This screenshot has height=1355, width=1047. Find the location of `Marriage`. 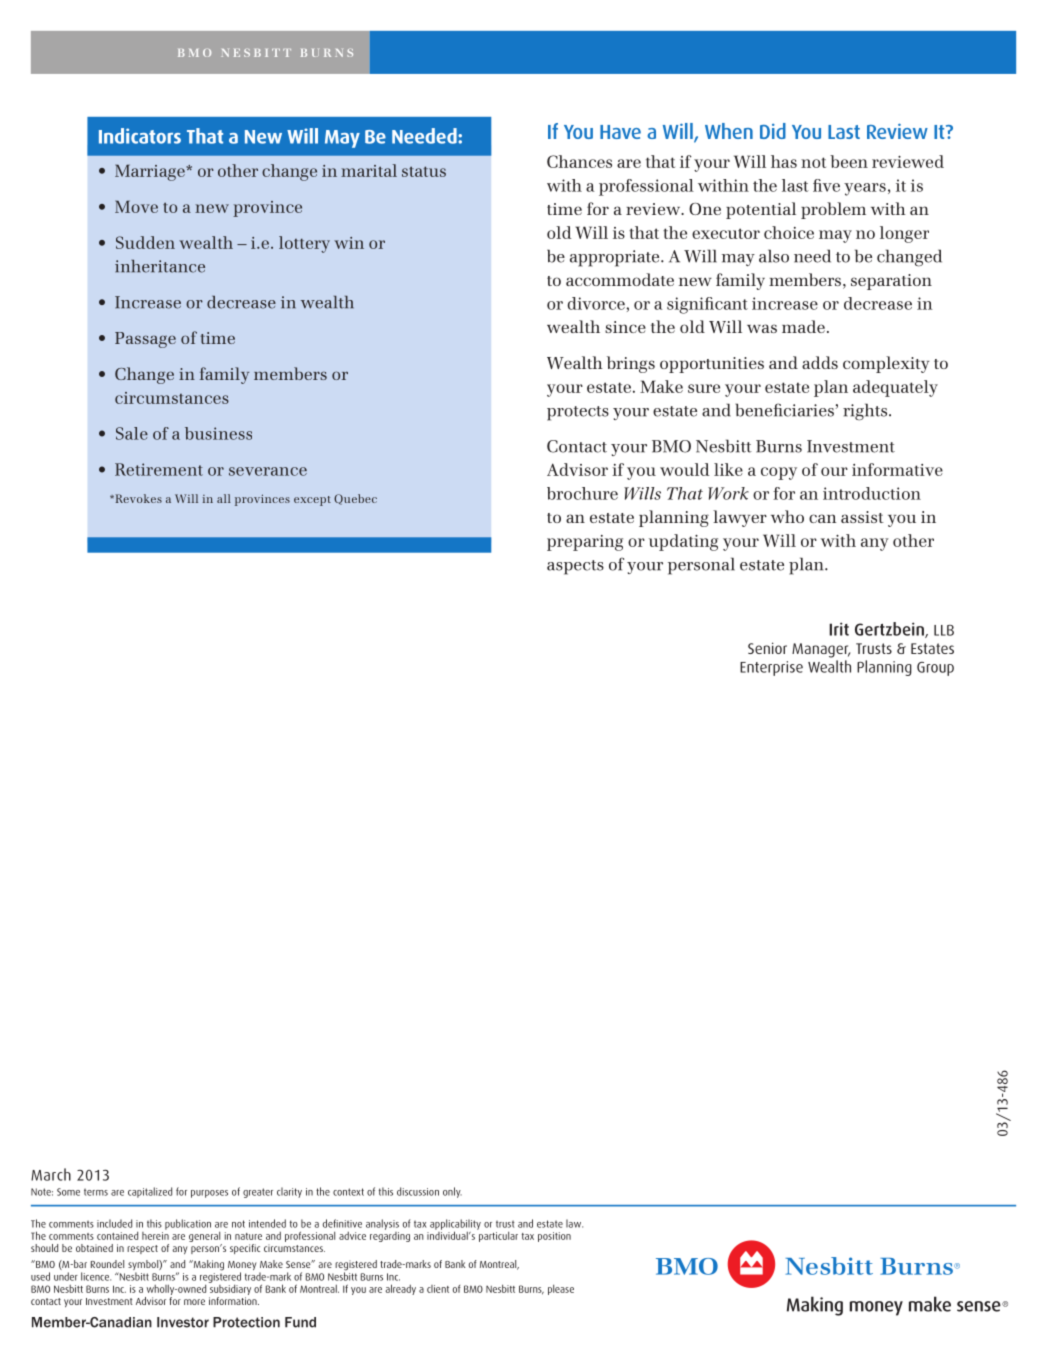

Marriage is located at coordinates (151, 172).
